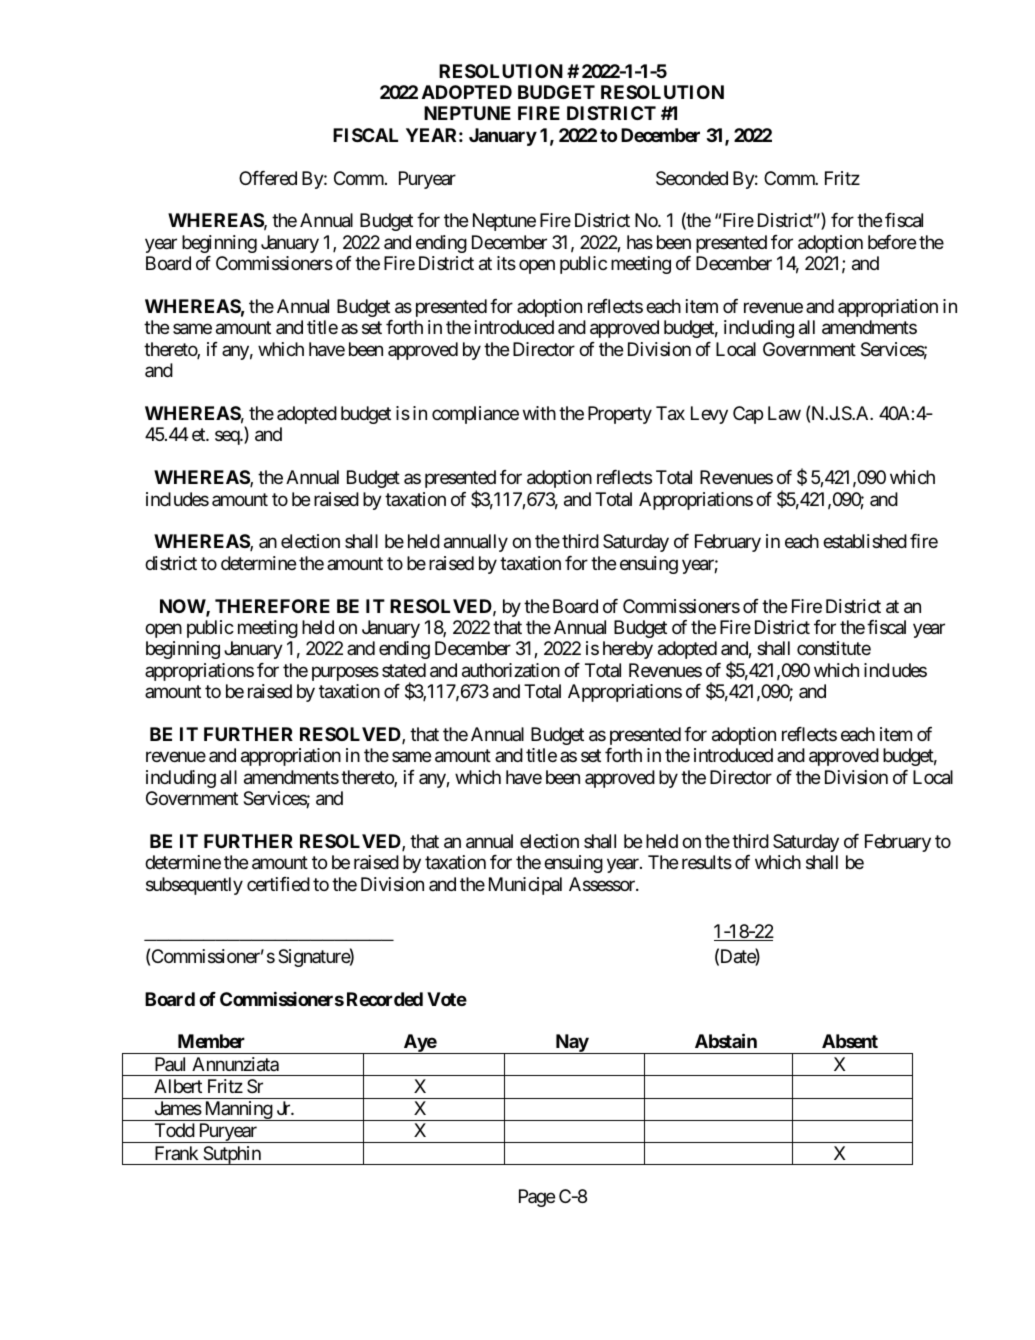 The width and height of the screenshot is (1035, 1340). Describe the element at coordinates (525, 886) in the screenshot. I see `Municipal` at that location.
